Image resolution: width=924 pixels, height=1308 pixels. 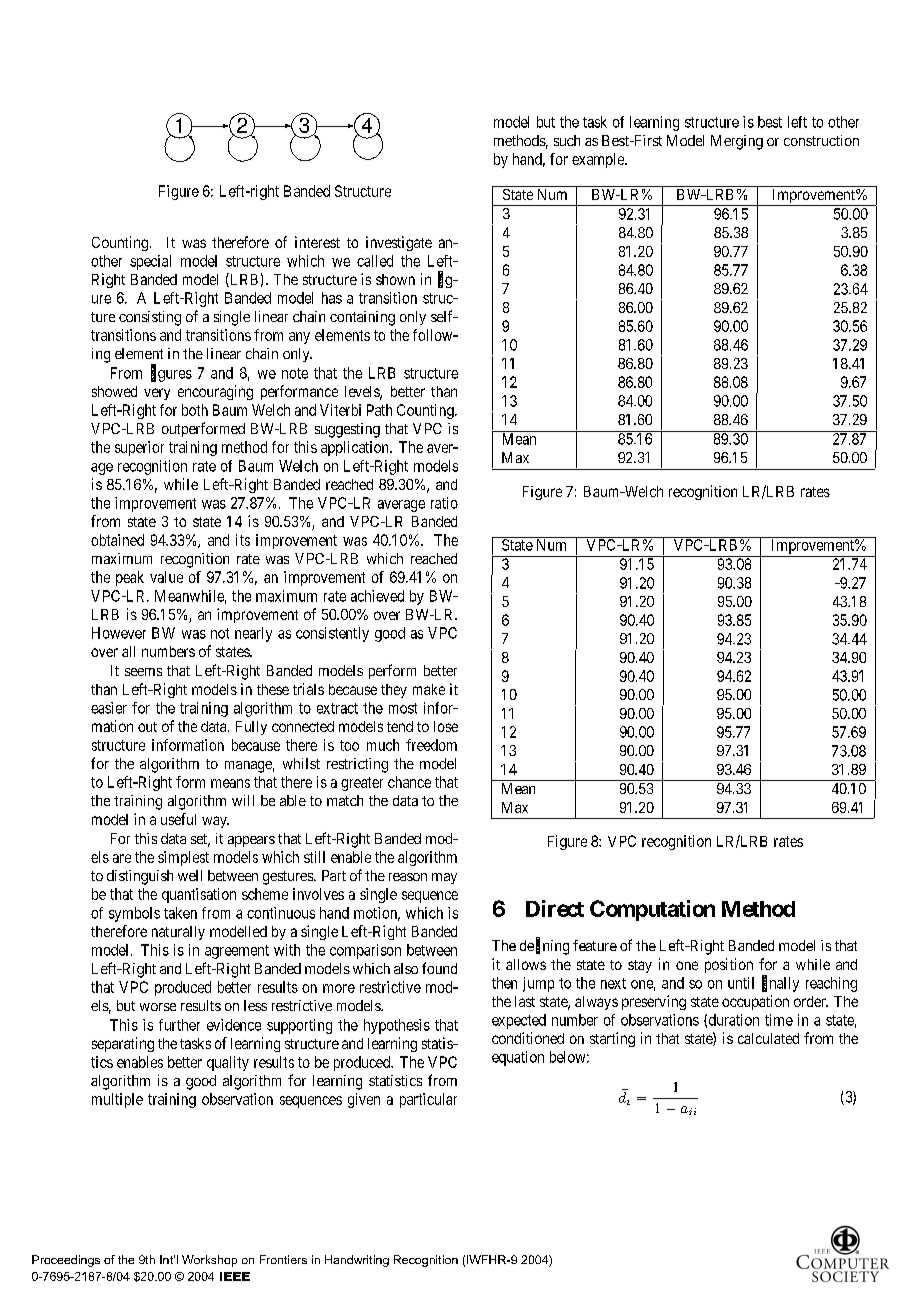 What do you see at coordinates (446, 726) in the document?
I see `lose` at bounding box center [446, 726].
